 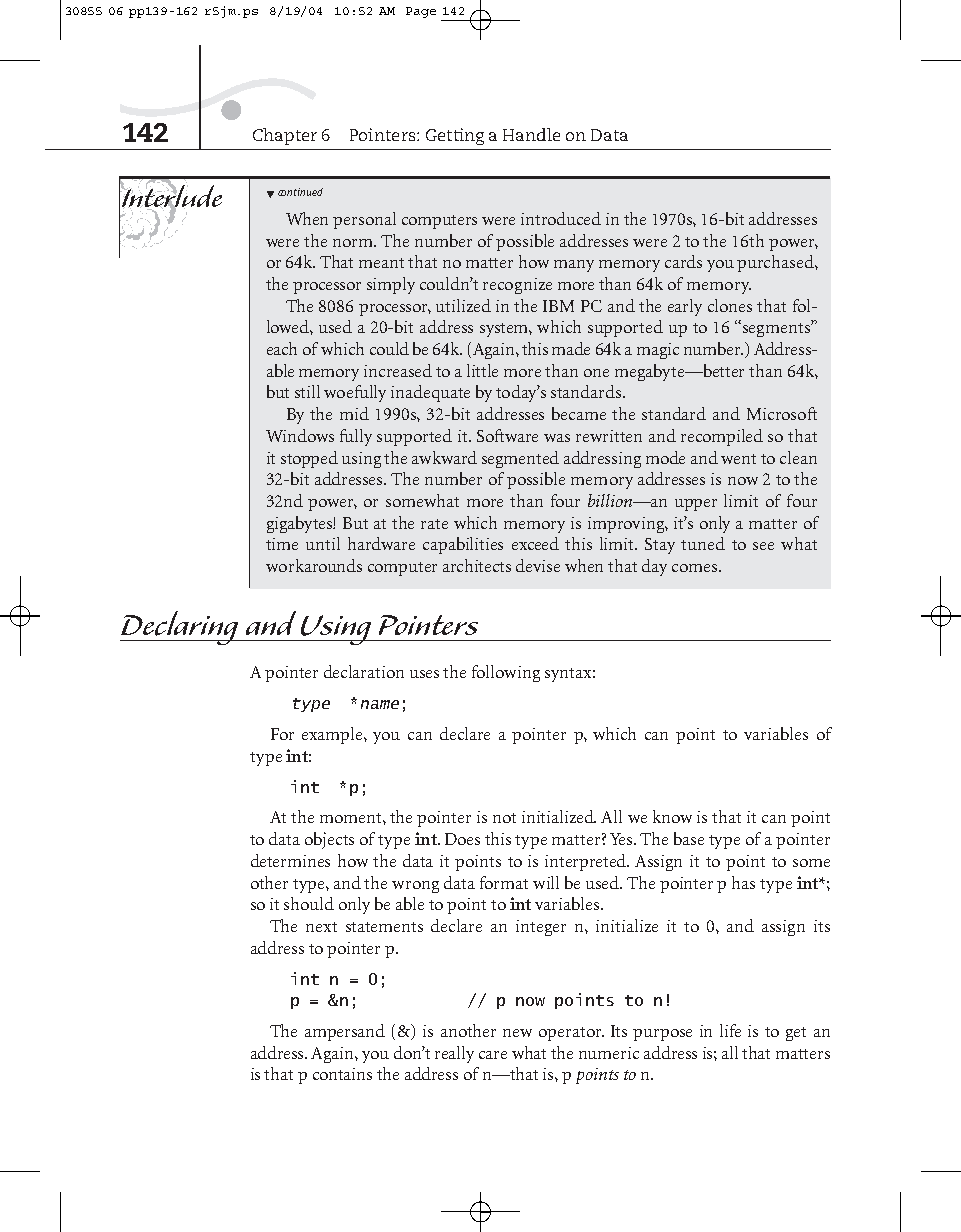 I want to click on life, so click(x=730, y=1030).
